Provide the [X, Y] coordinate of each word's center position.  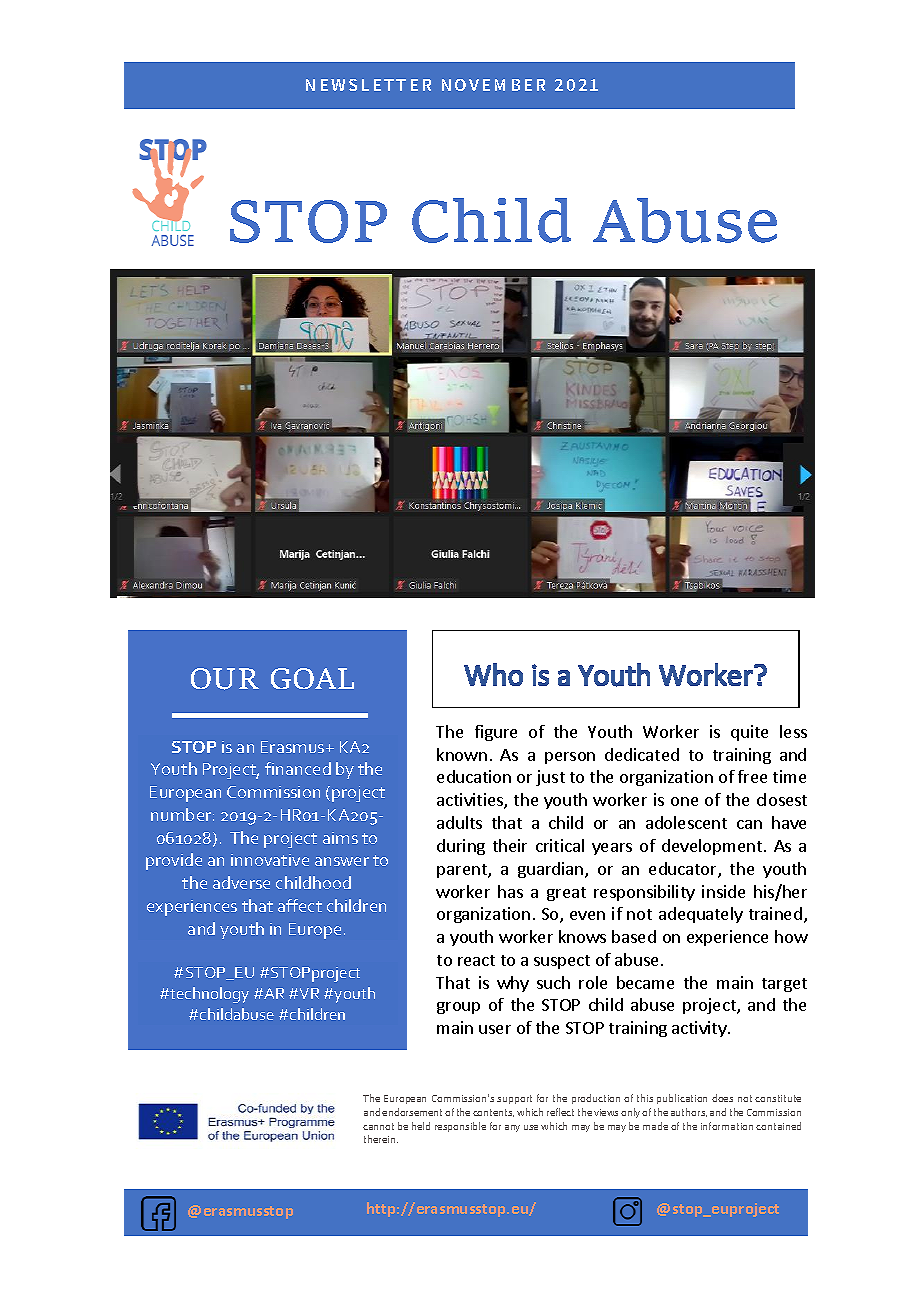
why [513, 984]
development [712, 847]
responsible [460, 1127]
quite [749, 733]
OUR [225, 679]
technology [208, 995]
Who [493, 674]
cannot [378, 1126]
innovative [270, 860]
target [784, 985]
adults [459, 822]
